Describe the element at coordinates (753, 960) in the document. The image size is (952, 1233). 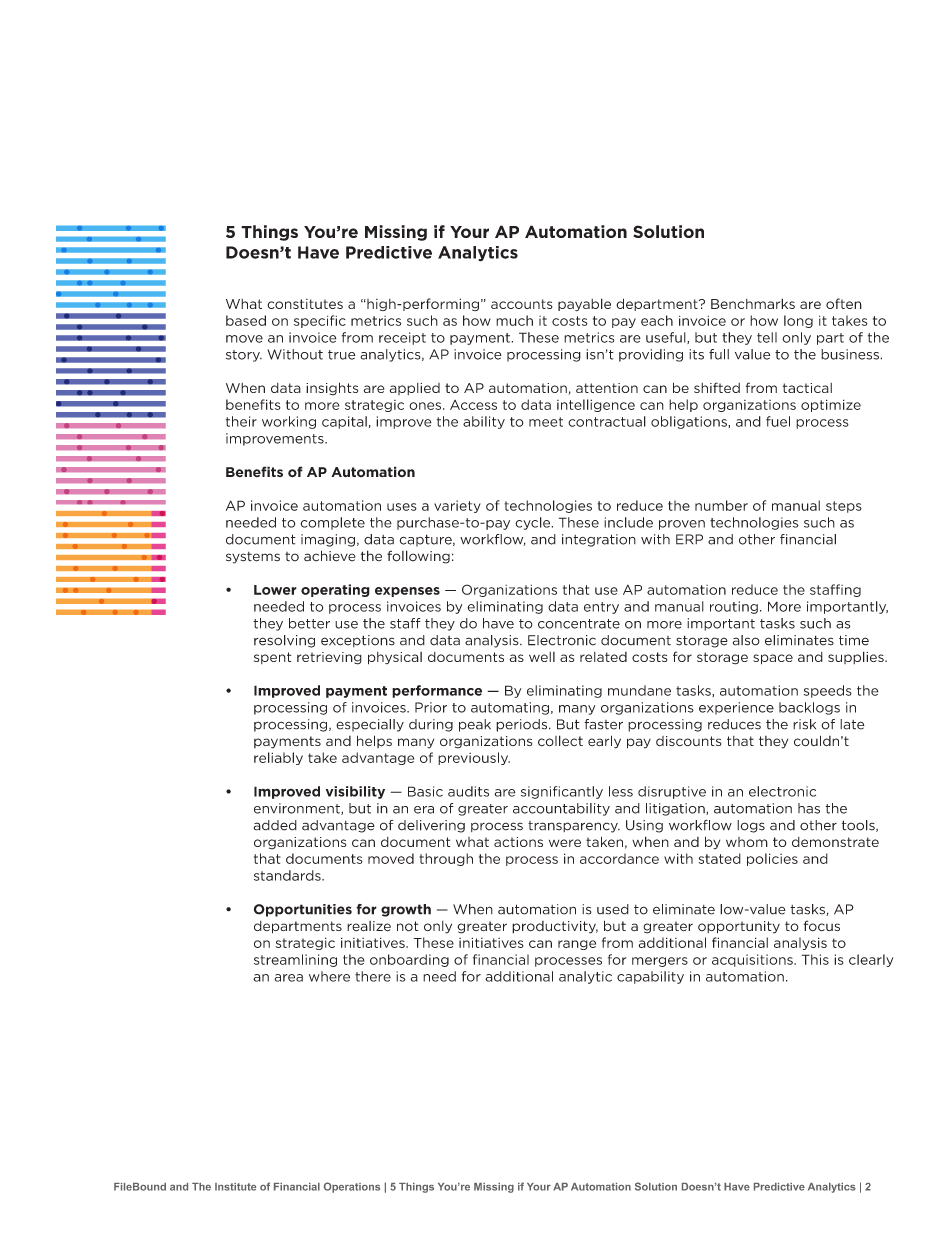
I see `acquisitions` at that location.
